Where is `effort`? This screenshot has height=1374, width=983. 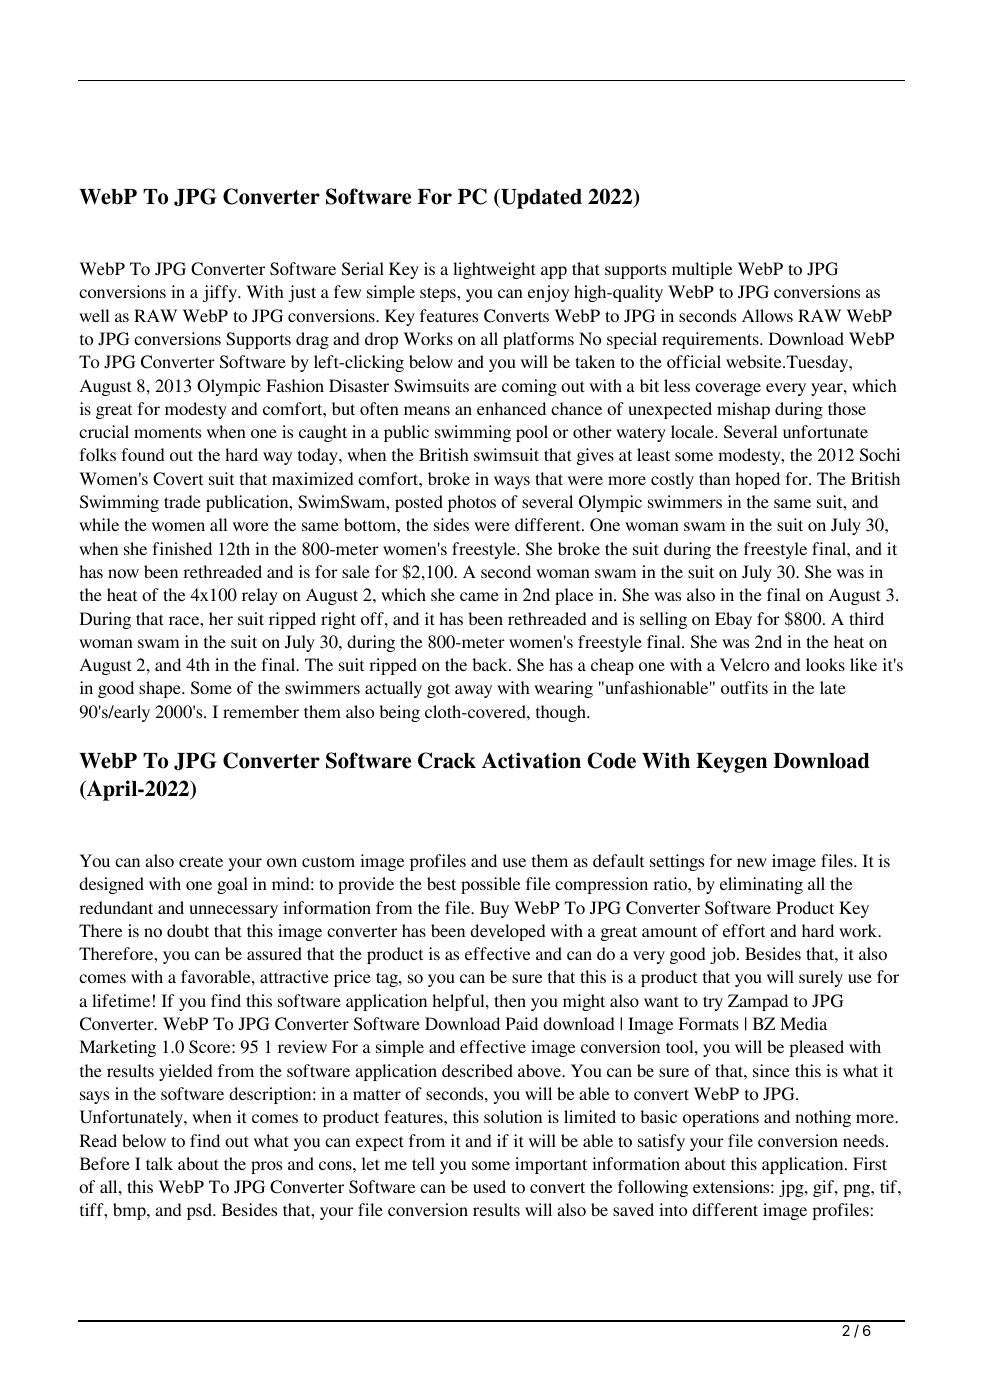
effort is located at coordinates (744, 930).
